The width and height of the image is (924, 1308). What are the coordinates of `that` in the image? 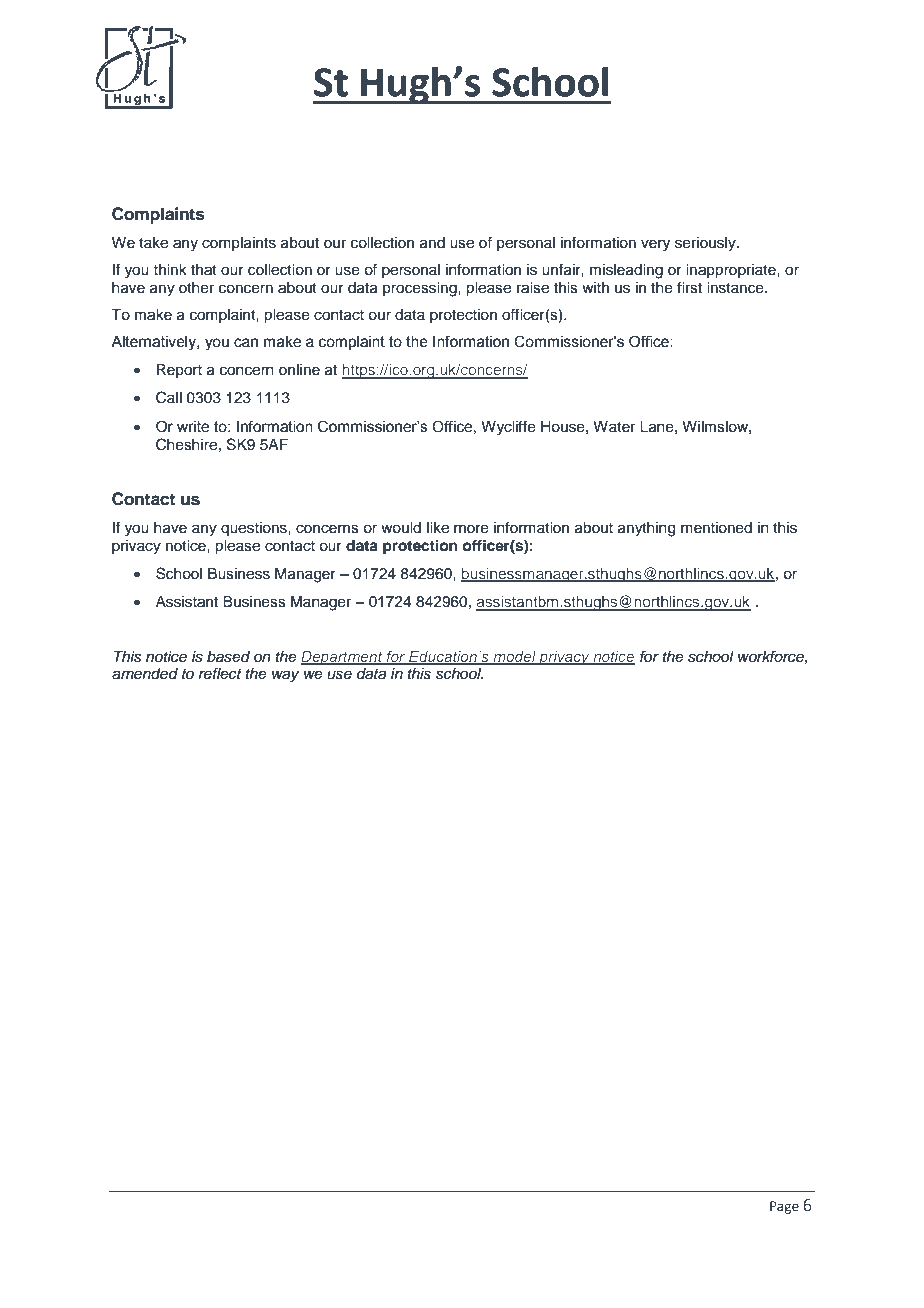 It's located at (204, 270).
